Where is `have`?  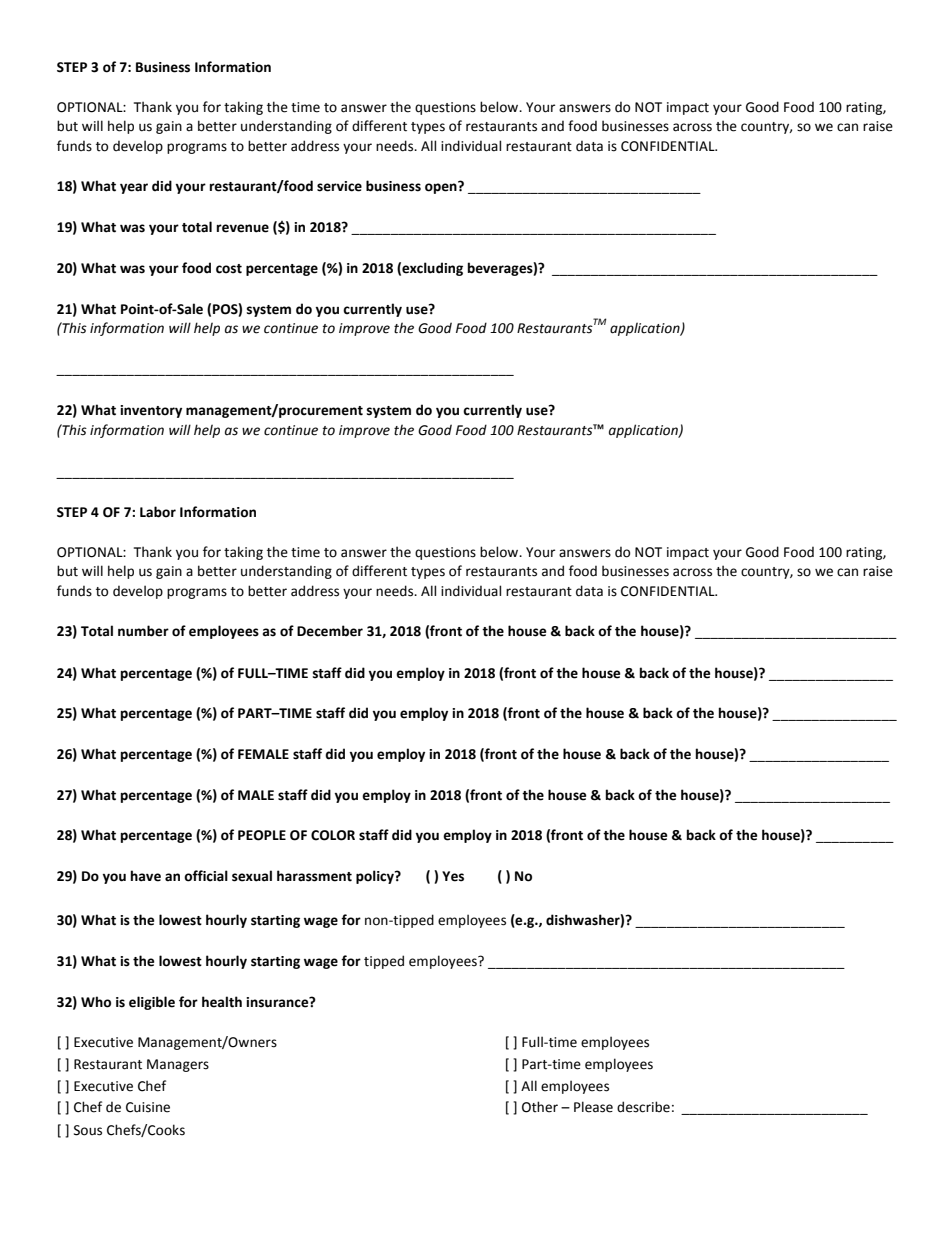
have is located at coordinates (146, 876).
